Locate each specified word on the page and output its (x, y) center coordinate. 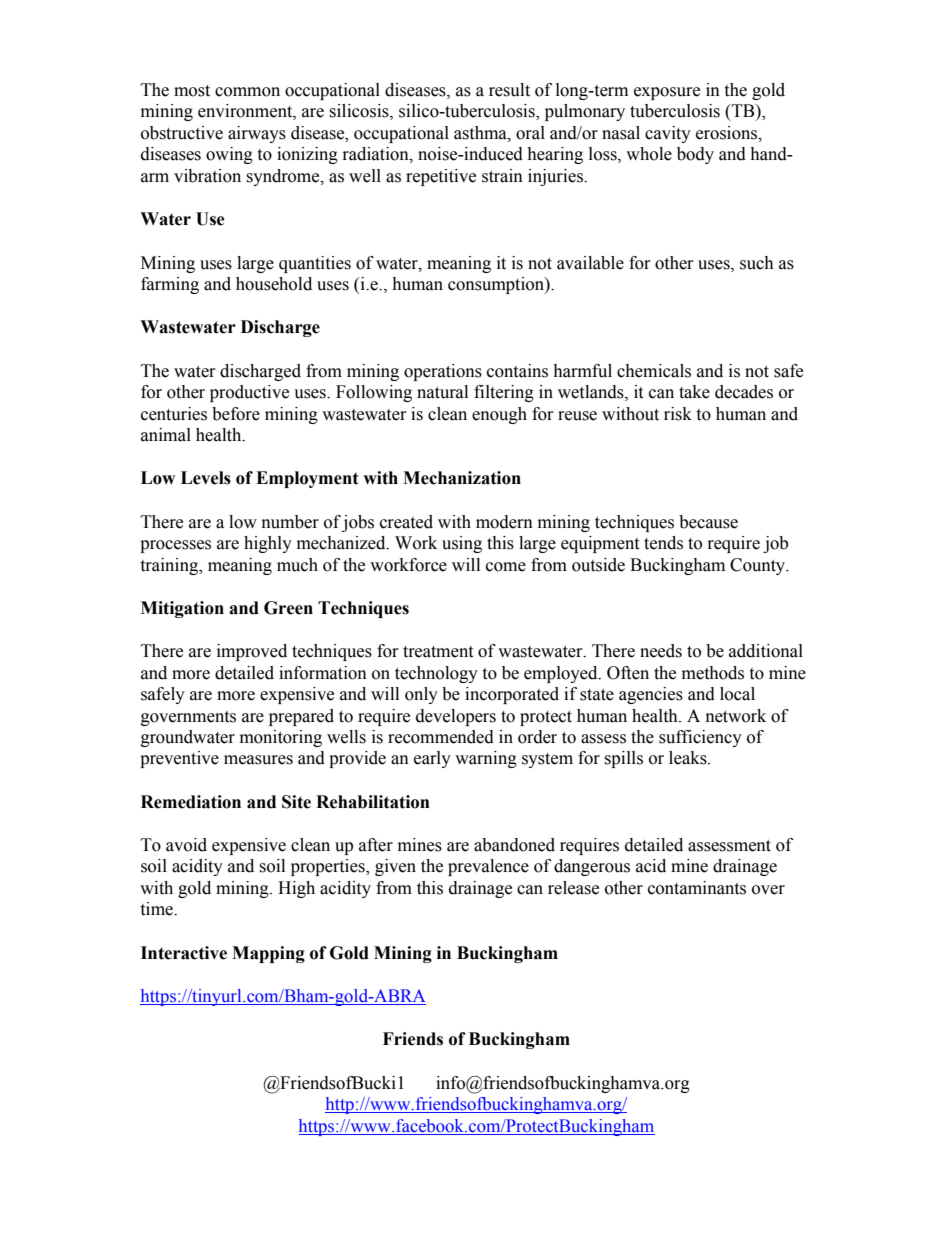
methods (713, 673)
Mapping (268, 954)
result (509, 90)
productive (249, 393)
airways (257, 134)
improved (252, 652)
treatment (438, 652)
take (694, 392)
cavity (668, 134)
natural (442, 392)
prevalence (488, 867)
